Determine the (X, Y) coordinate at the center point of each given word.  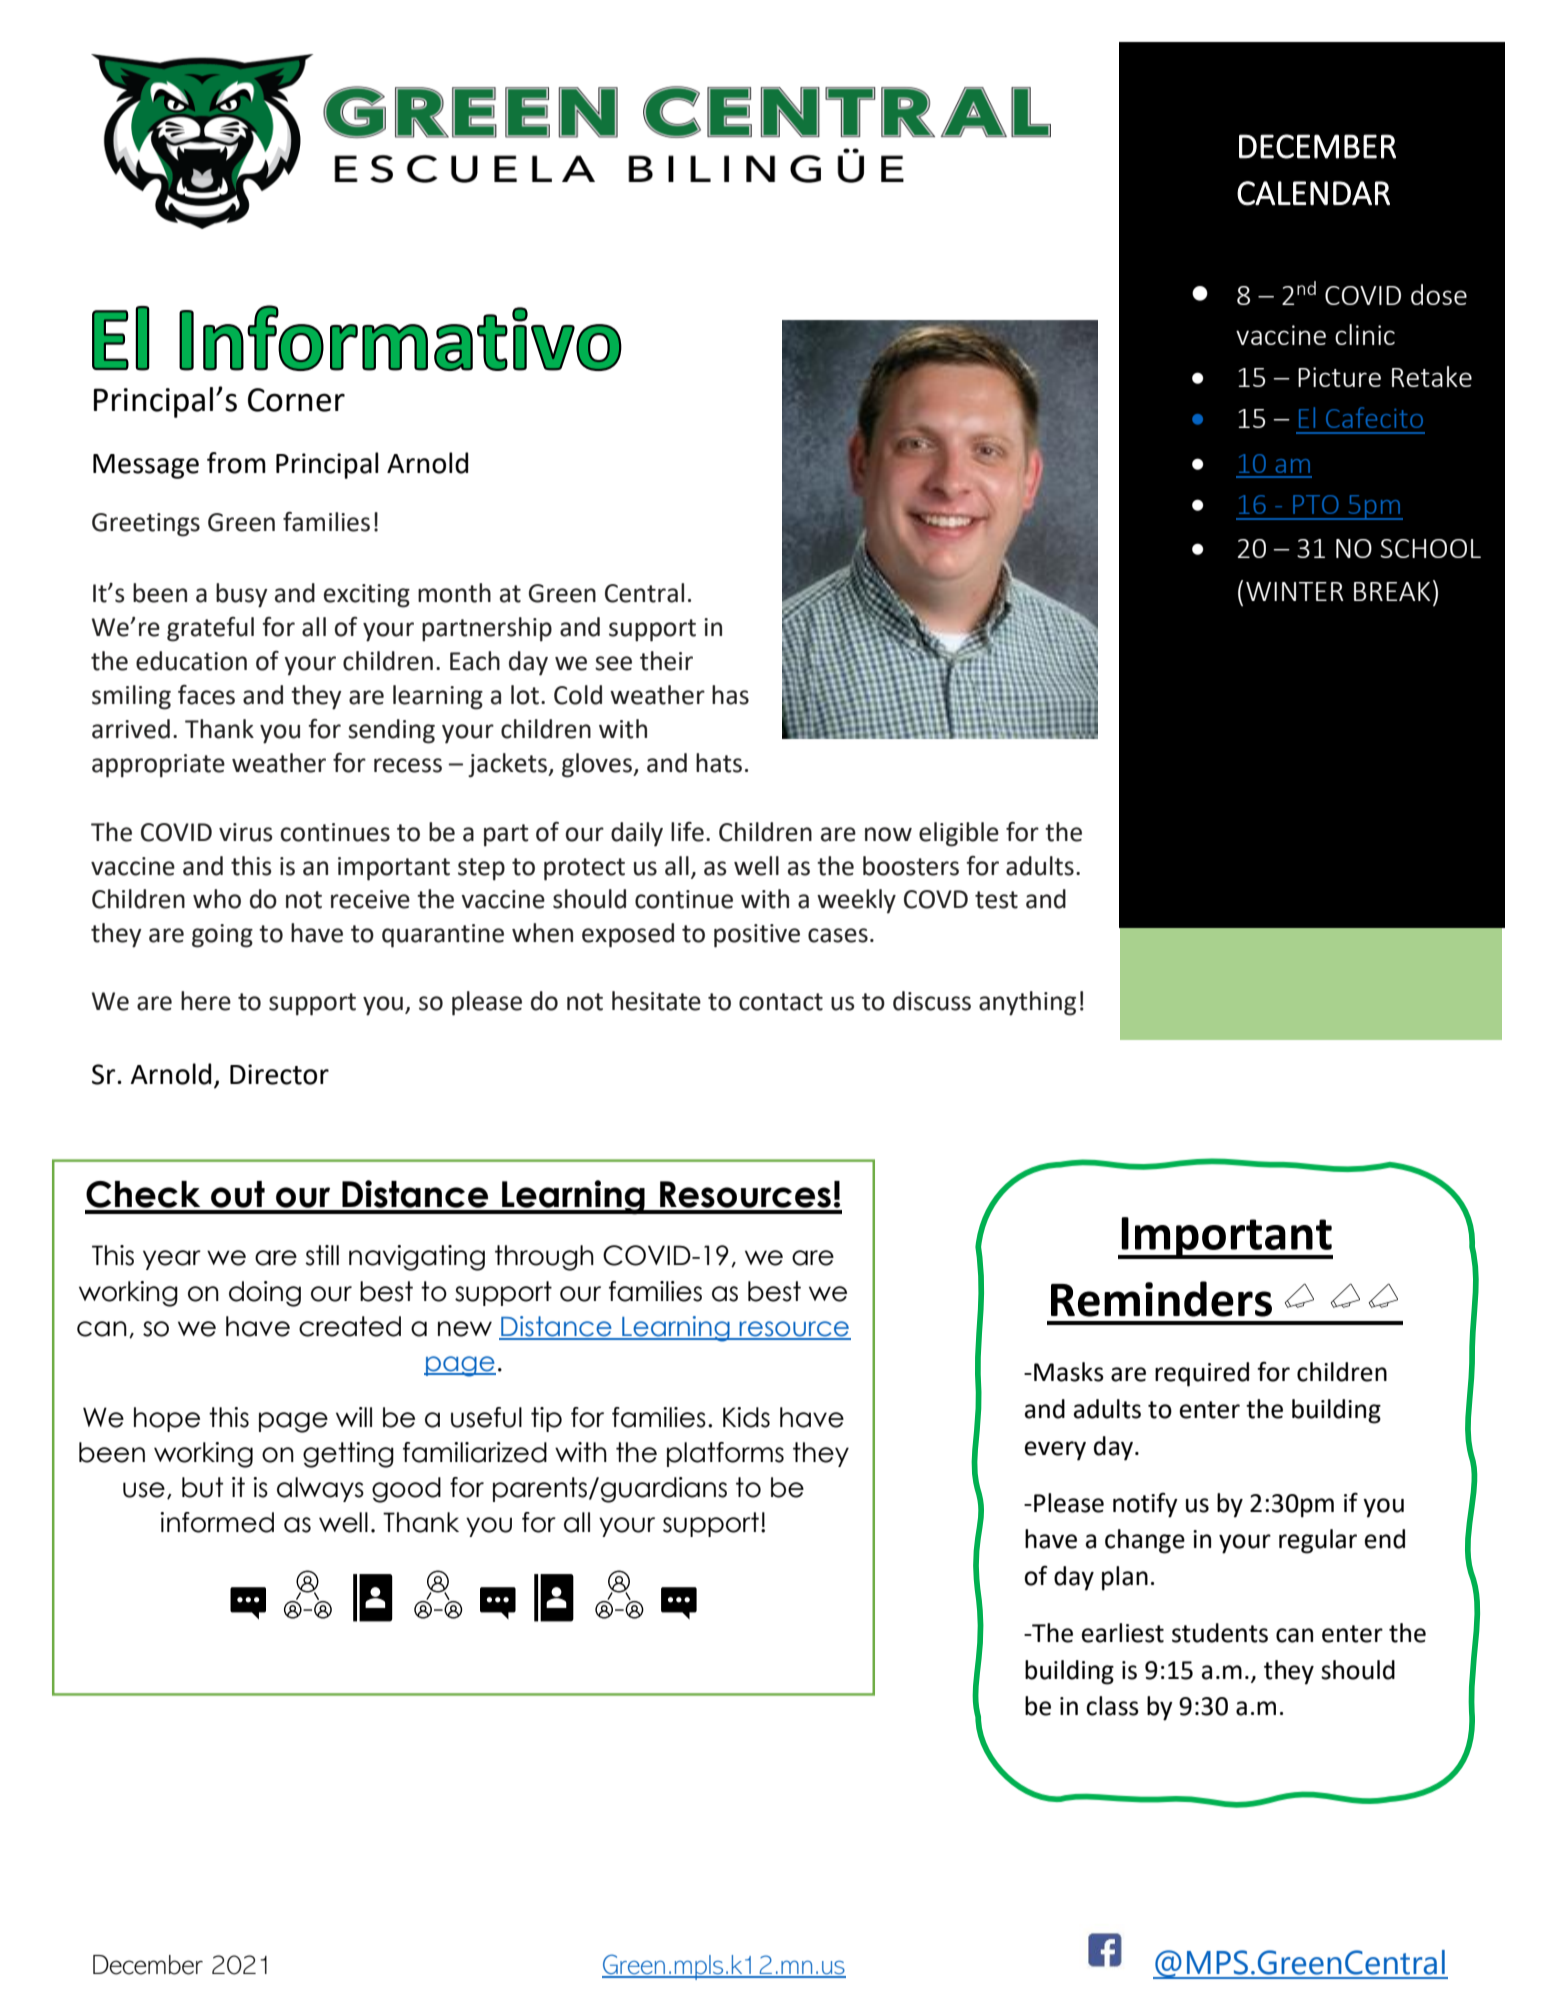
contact (781, 1002)
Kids (746, 1417)
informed (217, 1522)
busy (242, 595)
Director (279, 1074)
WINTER (1295, 591)
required (1202, 1374)
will (354, 1417)
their (666, 661)
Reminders (1161, 1299)
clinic (1365, 334)
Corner (296, 400)
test (996, 900)
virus (246, 832)
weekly (856, 901)
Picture (1339, 377)
